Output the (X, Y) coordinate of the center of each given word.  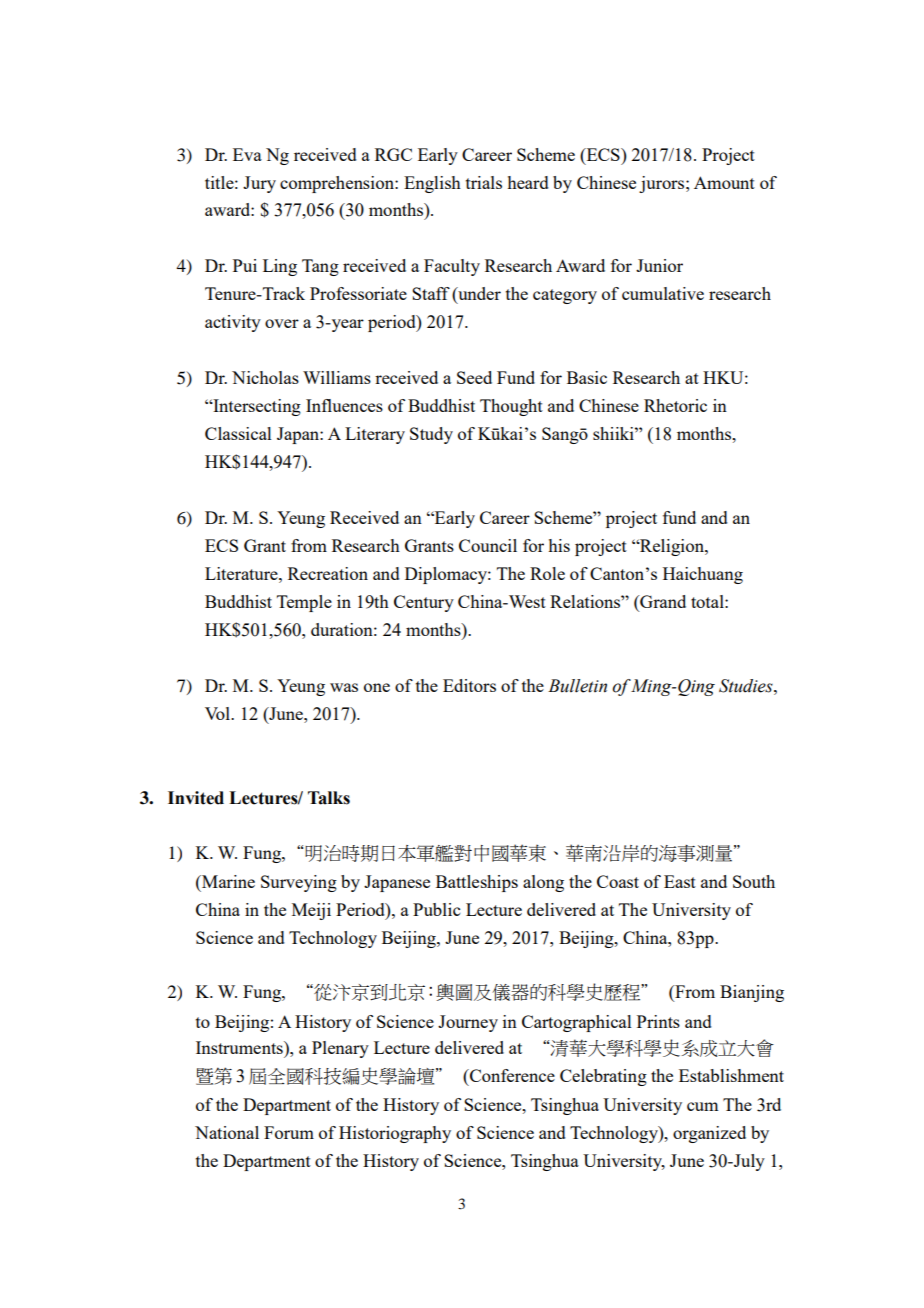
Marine (227, 881)
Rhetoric (675, 405)
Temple (304, 603)
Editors (469, 685)
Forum (289, 1132)
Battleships (477, 883)
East (680, 881)
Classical (238, 433)
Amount (724, 182)
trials (484, 182)
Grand (662, 603)
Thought (511, 407)
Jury (259, 184)
